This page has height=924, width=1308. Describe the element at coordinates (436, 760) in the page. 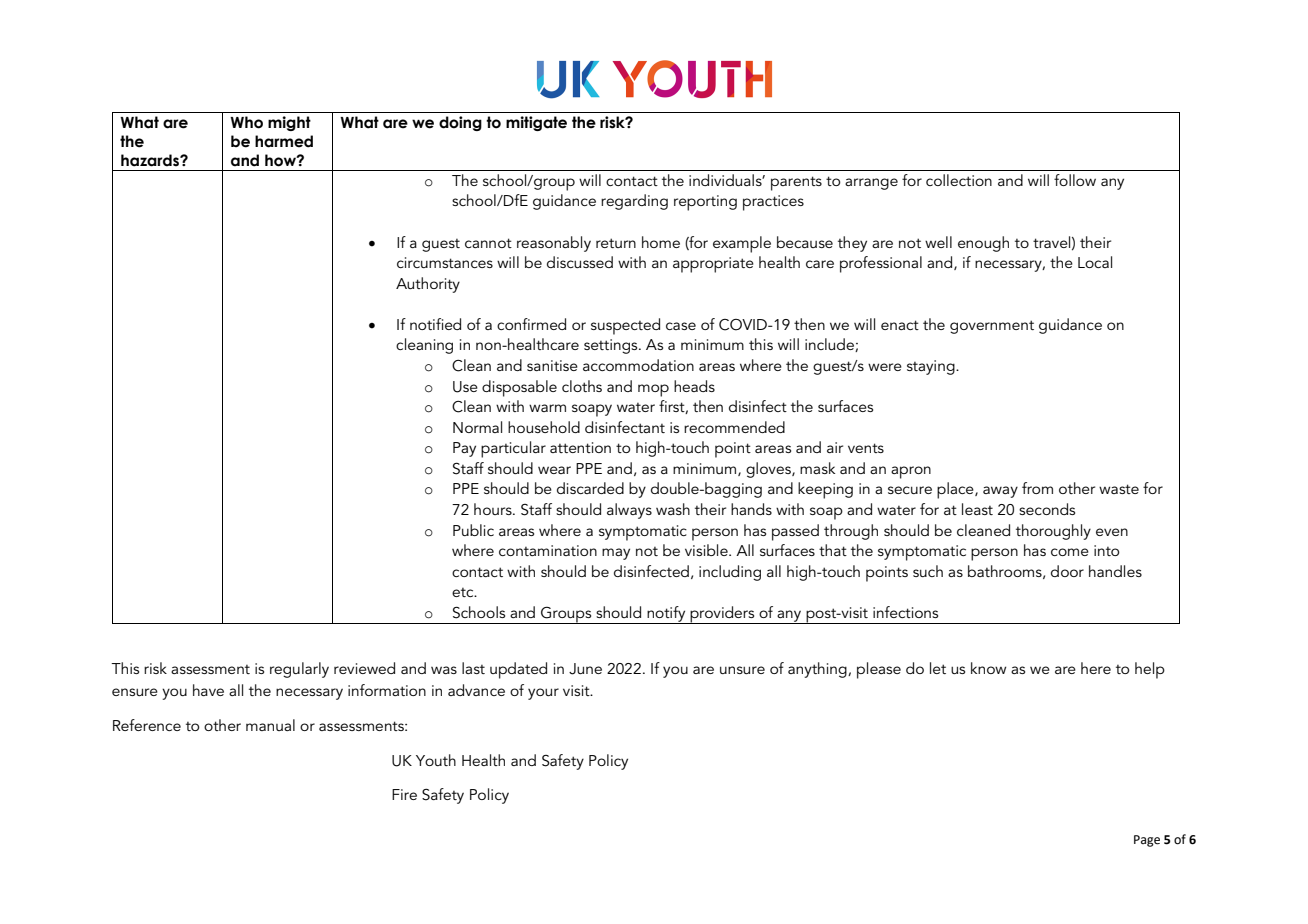

I see `Youth` at that location.
